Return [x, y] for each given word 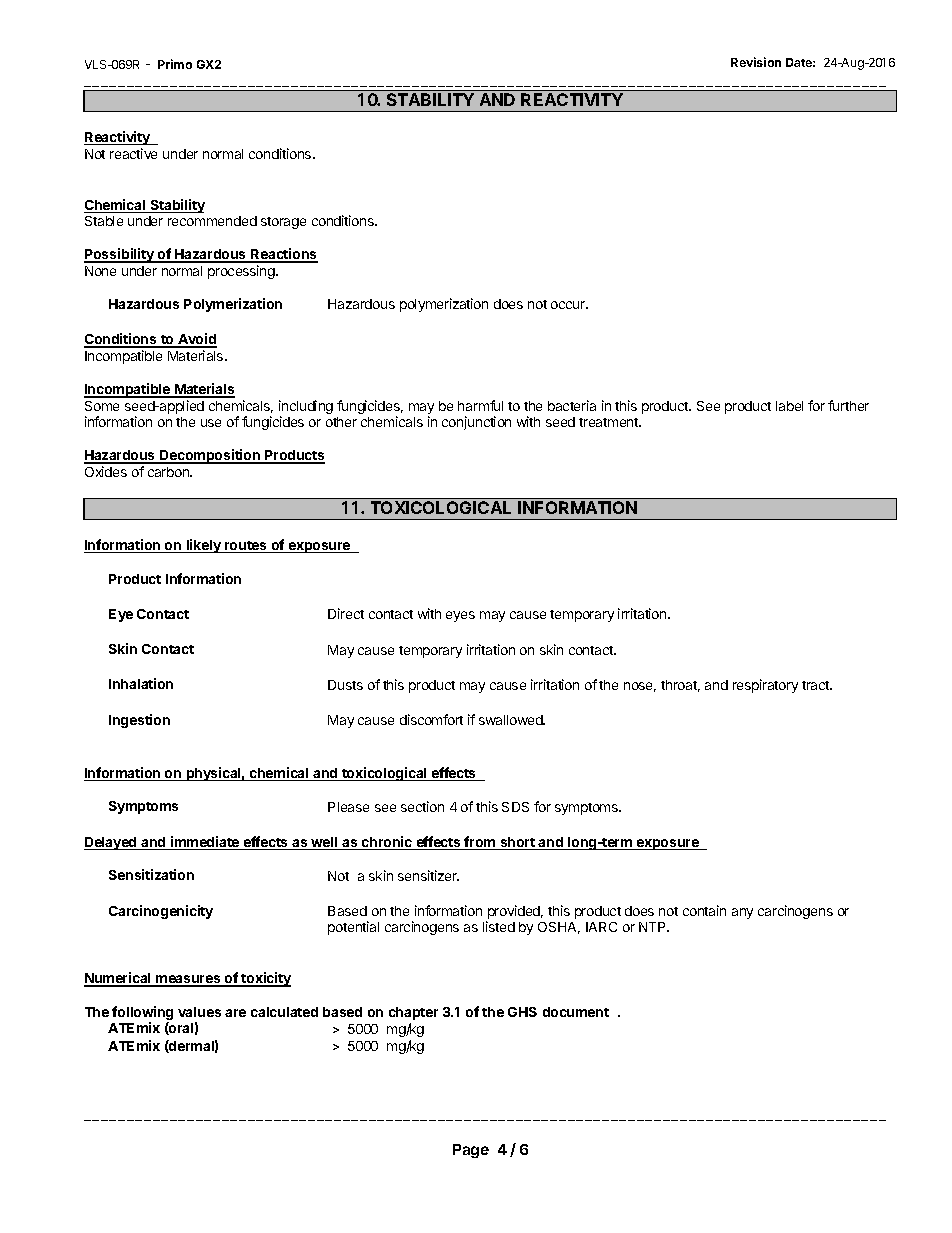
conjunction [476, 423]
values [199, 1012]
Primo [175, 64]
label [789, 406]
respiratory [765, 686]
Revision [756, 62]
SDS [515, 807]
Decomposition [210, 456]
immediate [205, 843]
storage [283, 223]
